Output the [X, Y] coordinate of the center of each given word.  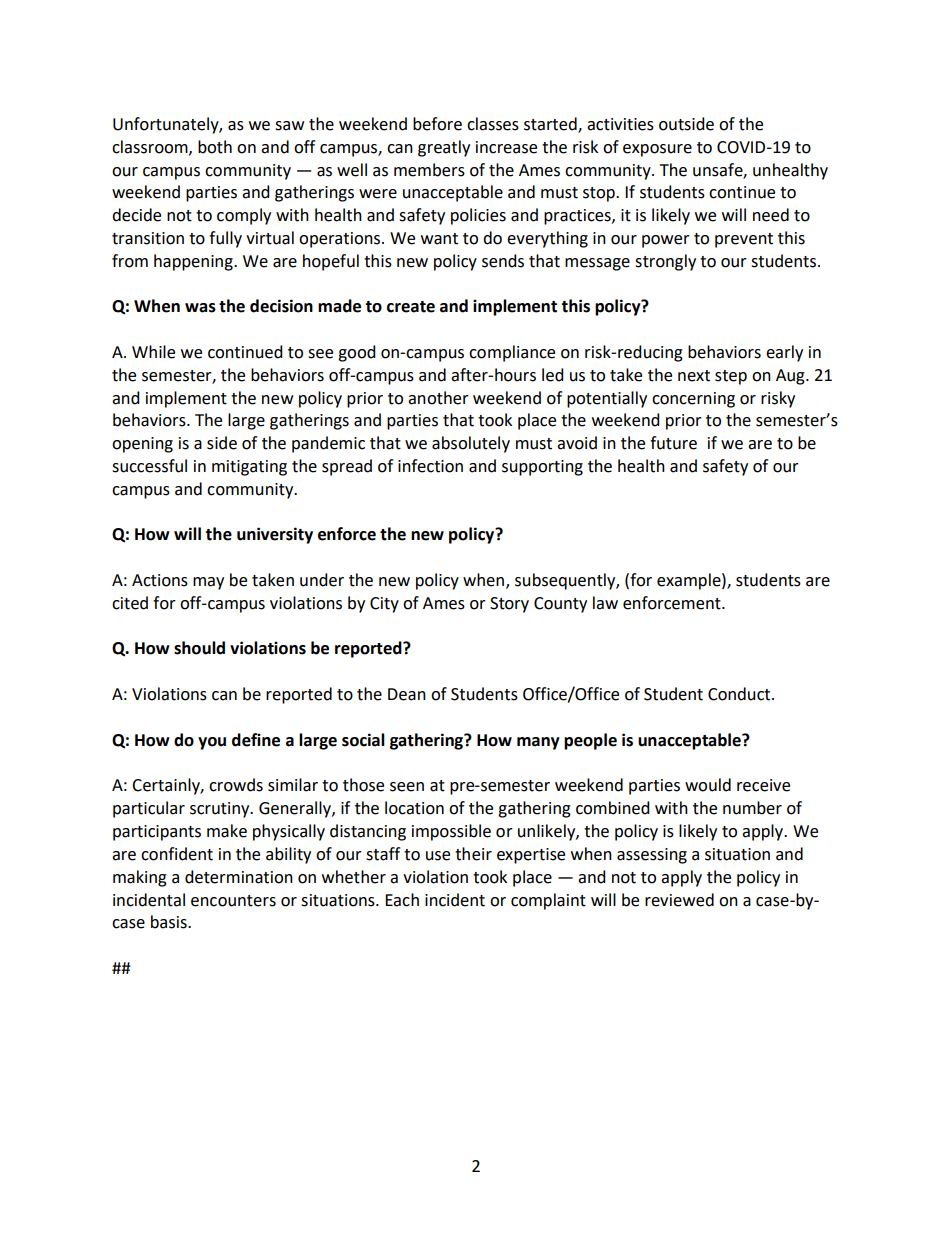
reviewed [679, 900]
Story [509, 605]
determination [239, 877]
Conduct [740, 694]
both [215, 147]
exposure [657, 150]
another [438, 398]
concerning [693, 400]
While [153, 352]
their [473, 854]
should [199, 648]
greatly [444, 148]
